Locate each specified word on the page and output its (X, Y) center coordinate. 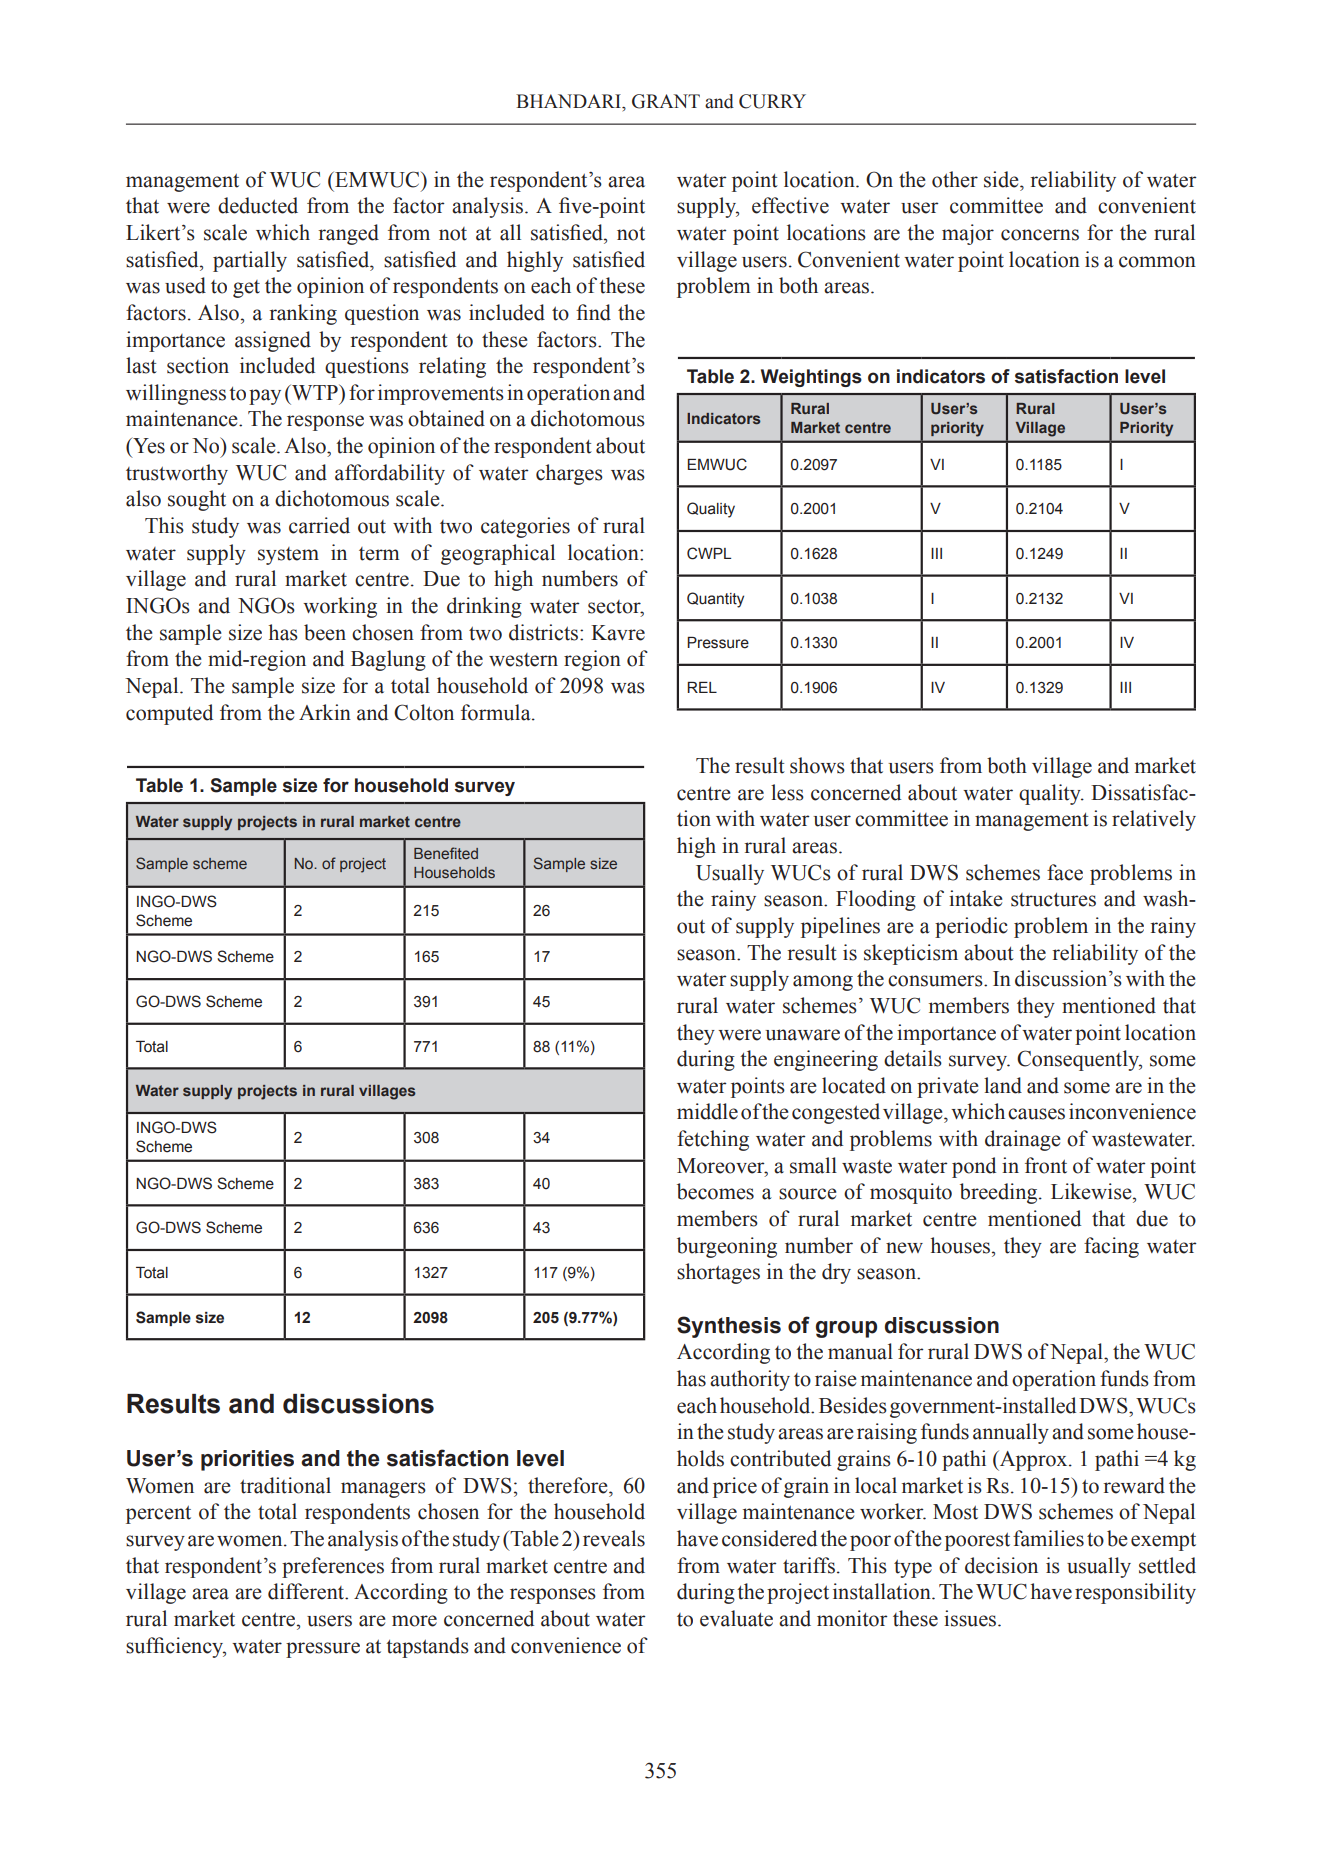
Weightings (811, 378)
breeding (1000, 1193)
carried (319, 525)
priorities (247, 1460)
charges (569, 474)
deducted (258, 205)
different (307, 1591)
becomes (715, 1191)
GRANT (666, 101)
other (955, 179)
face (1065, 872)
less (787, 792)
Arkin (325, 712)
